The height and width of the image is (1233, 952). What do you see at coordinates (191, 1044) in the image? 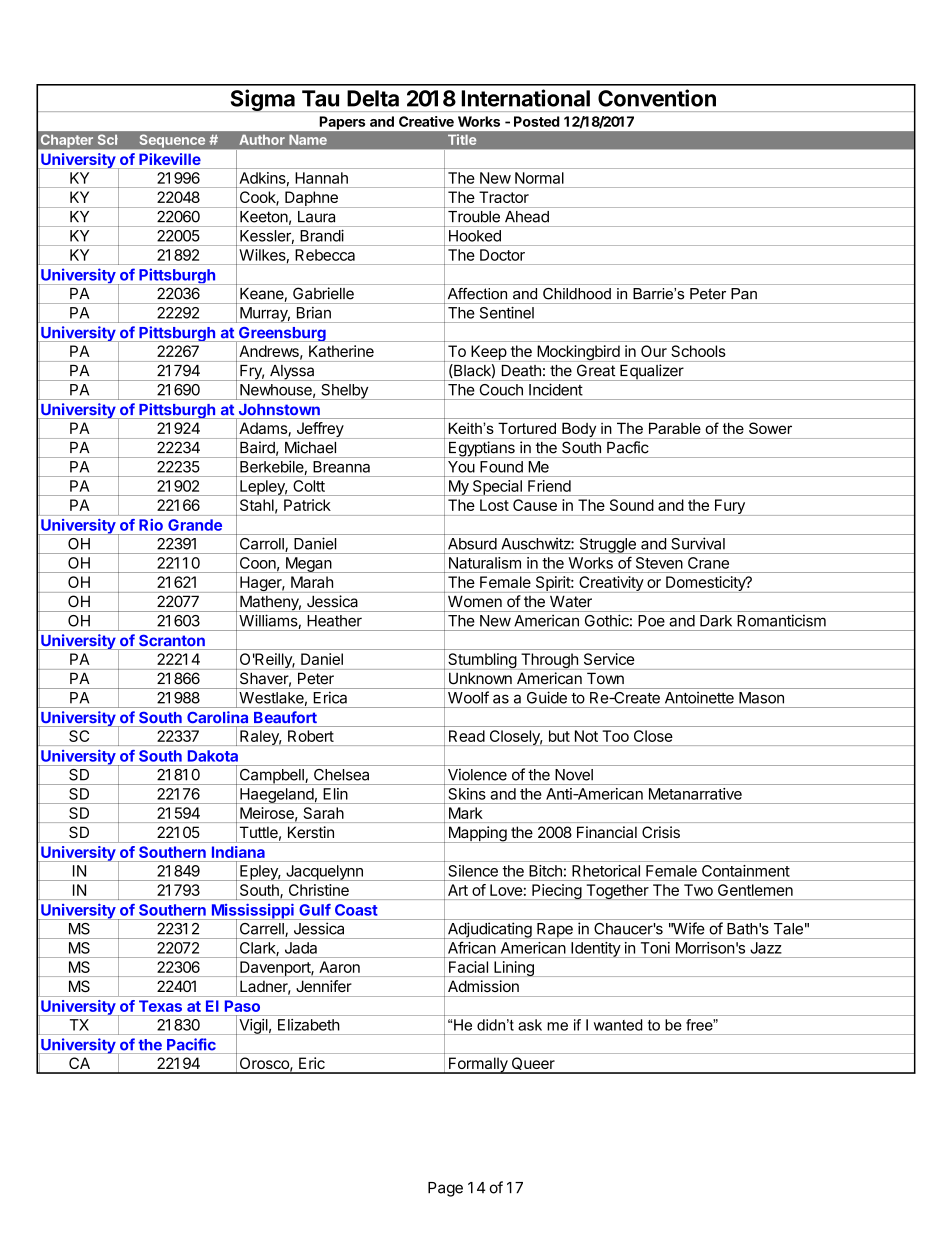
I see `Pacific` at bounding box center [191, 1044].
